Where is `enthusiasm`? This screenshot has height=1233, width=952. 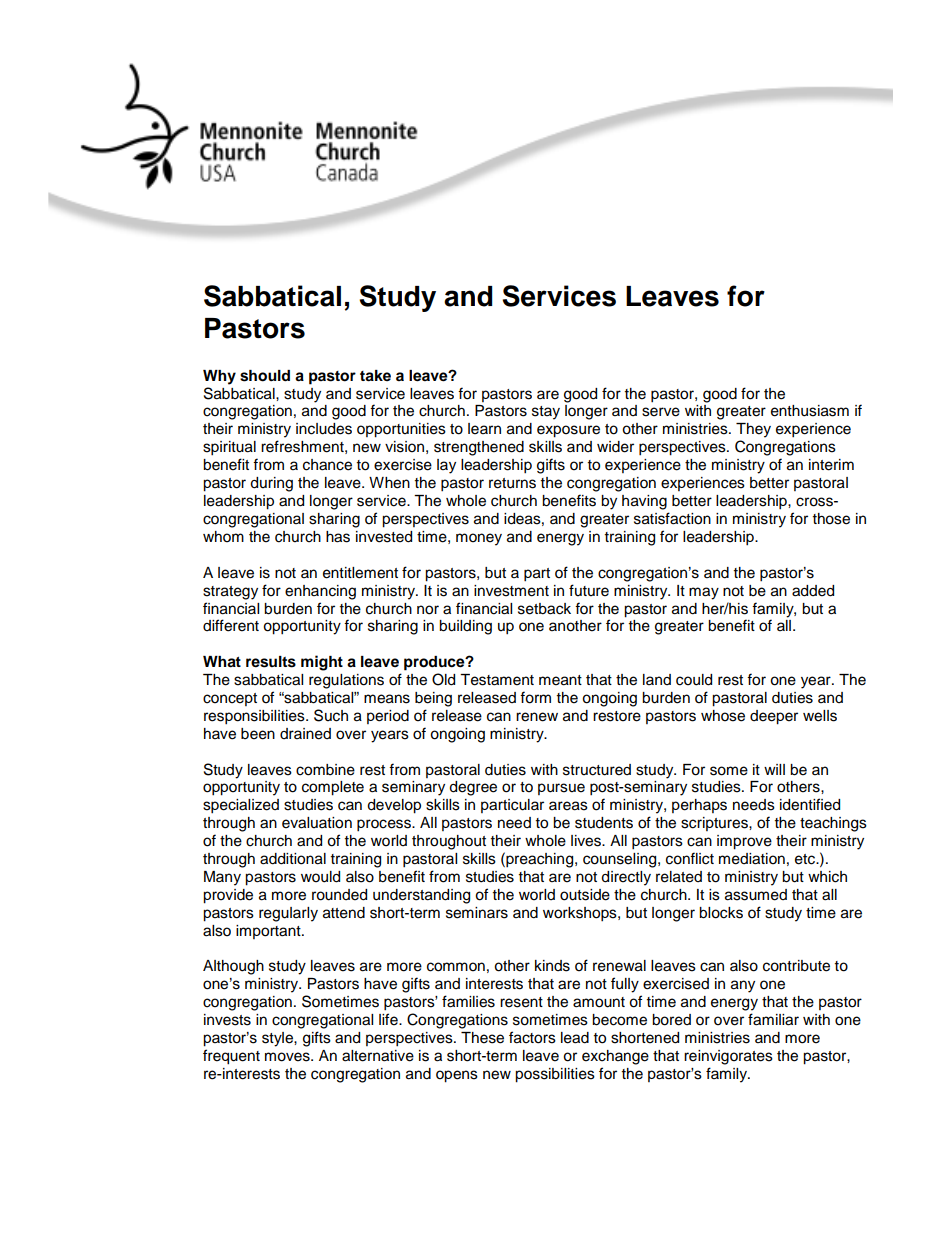
enthusiasm is located at coordinates (810, 411).
